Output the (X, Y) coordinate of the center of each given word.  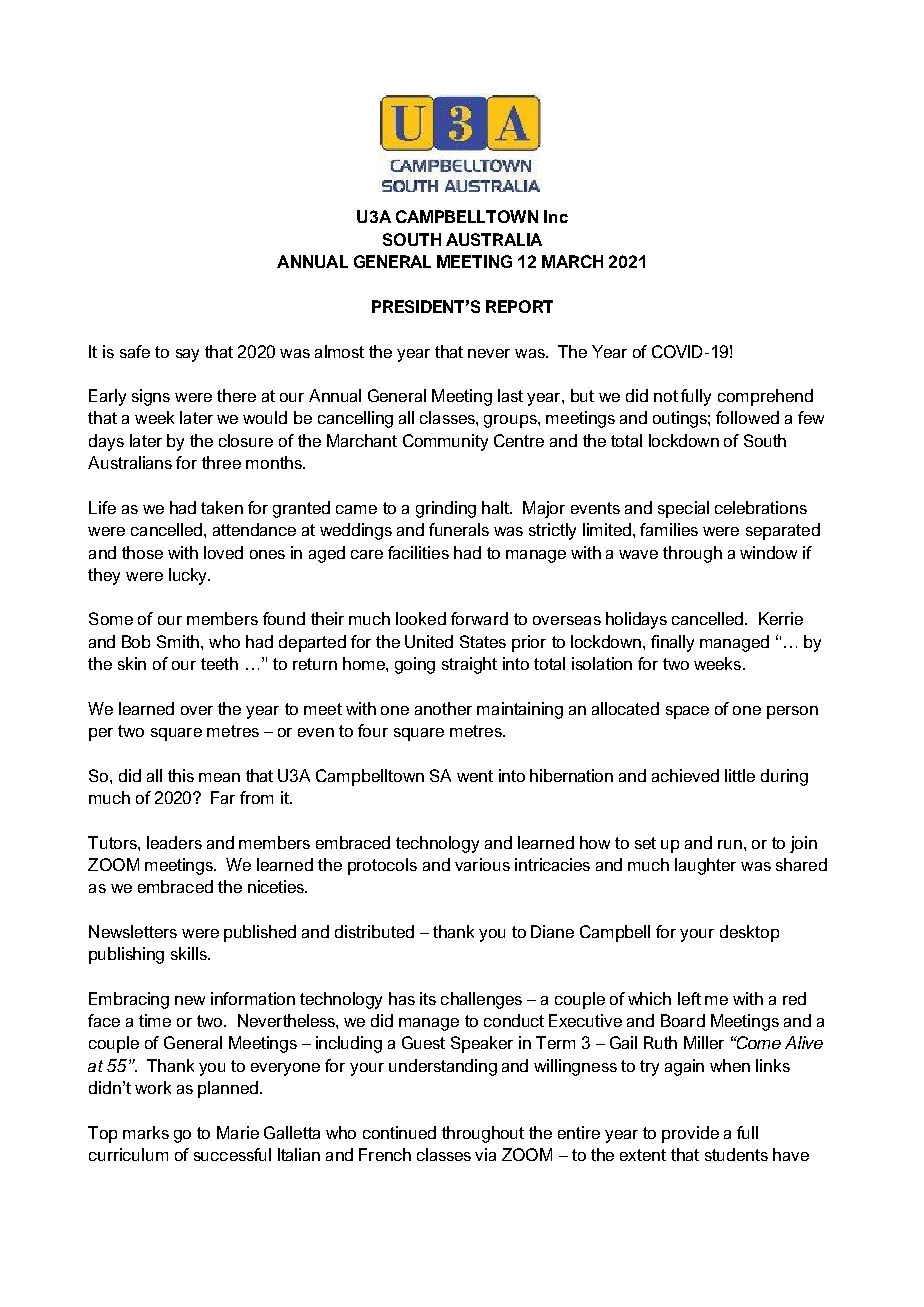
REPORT (519, 306)
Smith (179, 641)
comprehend (765, 397)
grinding (446, 509)
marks (146, 1132)
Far (223, 797)
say (187, 355)
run (730, 844)
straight (469, 665)
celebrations (761, 507)
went (475, 776)
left (689, 998)
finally (672, 643)
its (428, 998)
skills (190, 953)
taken (222, 507)
